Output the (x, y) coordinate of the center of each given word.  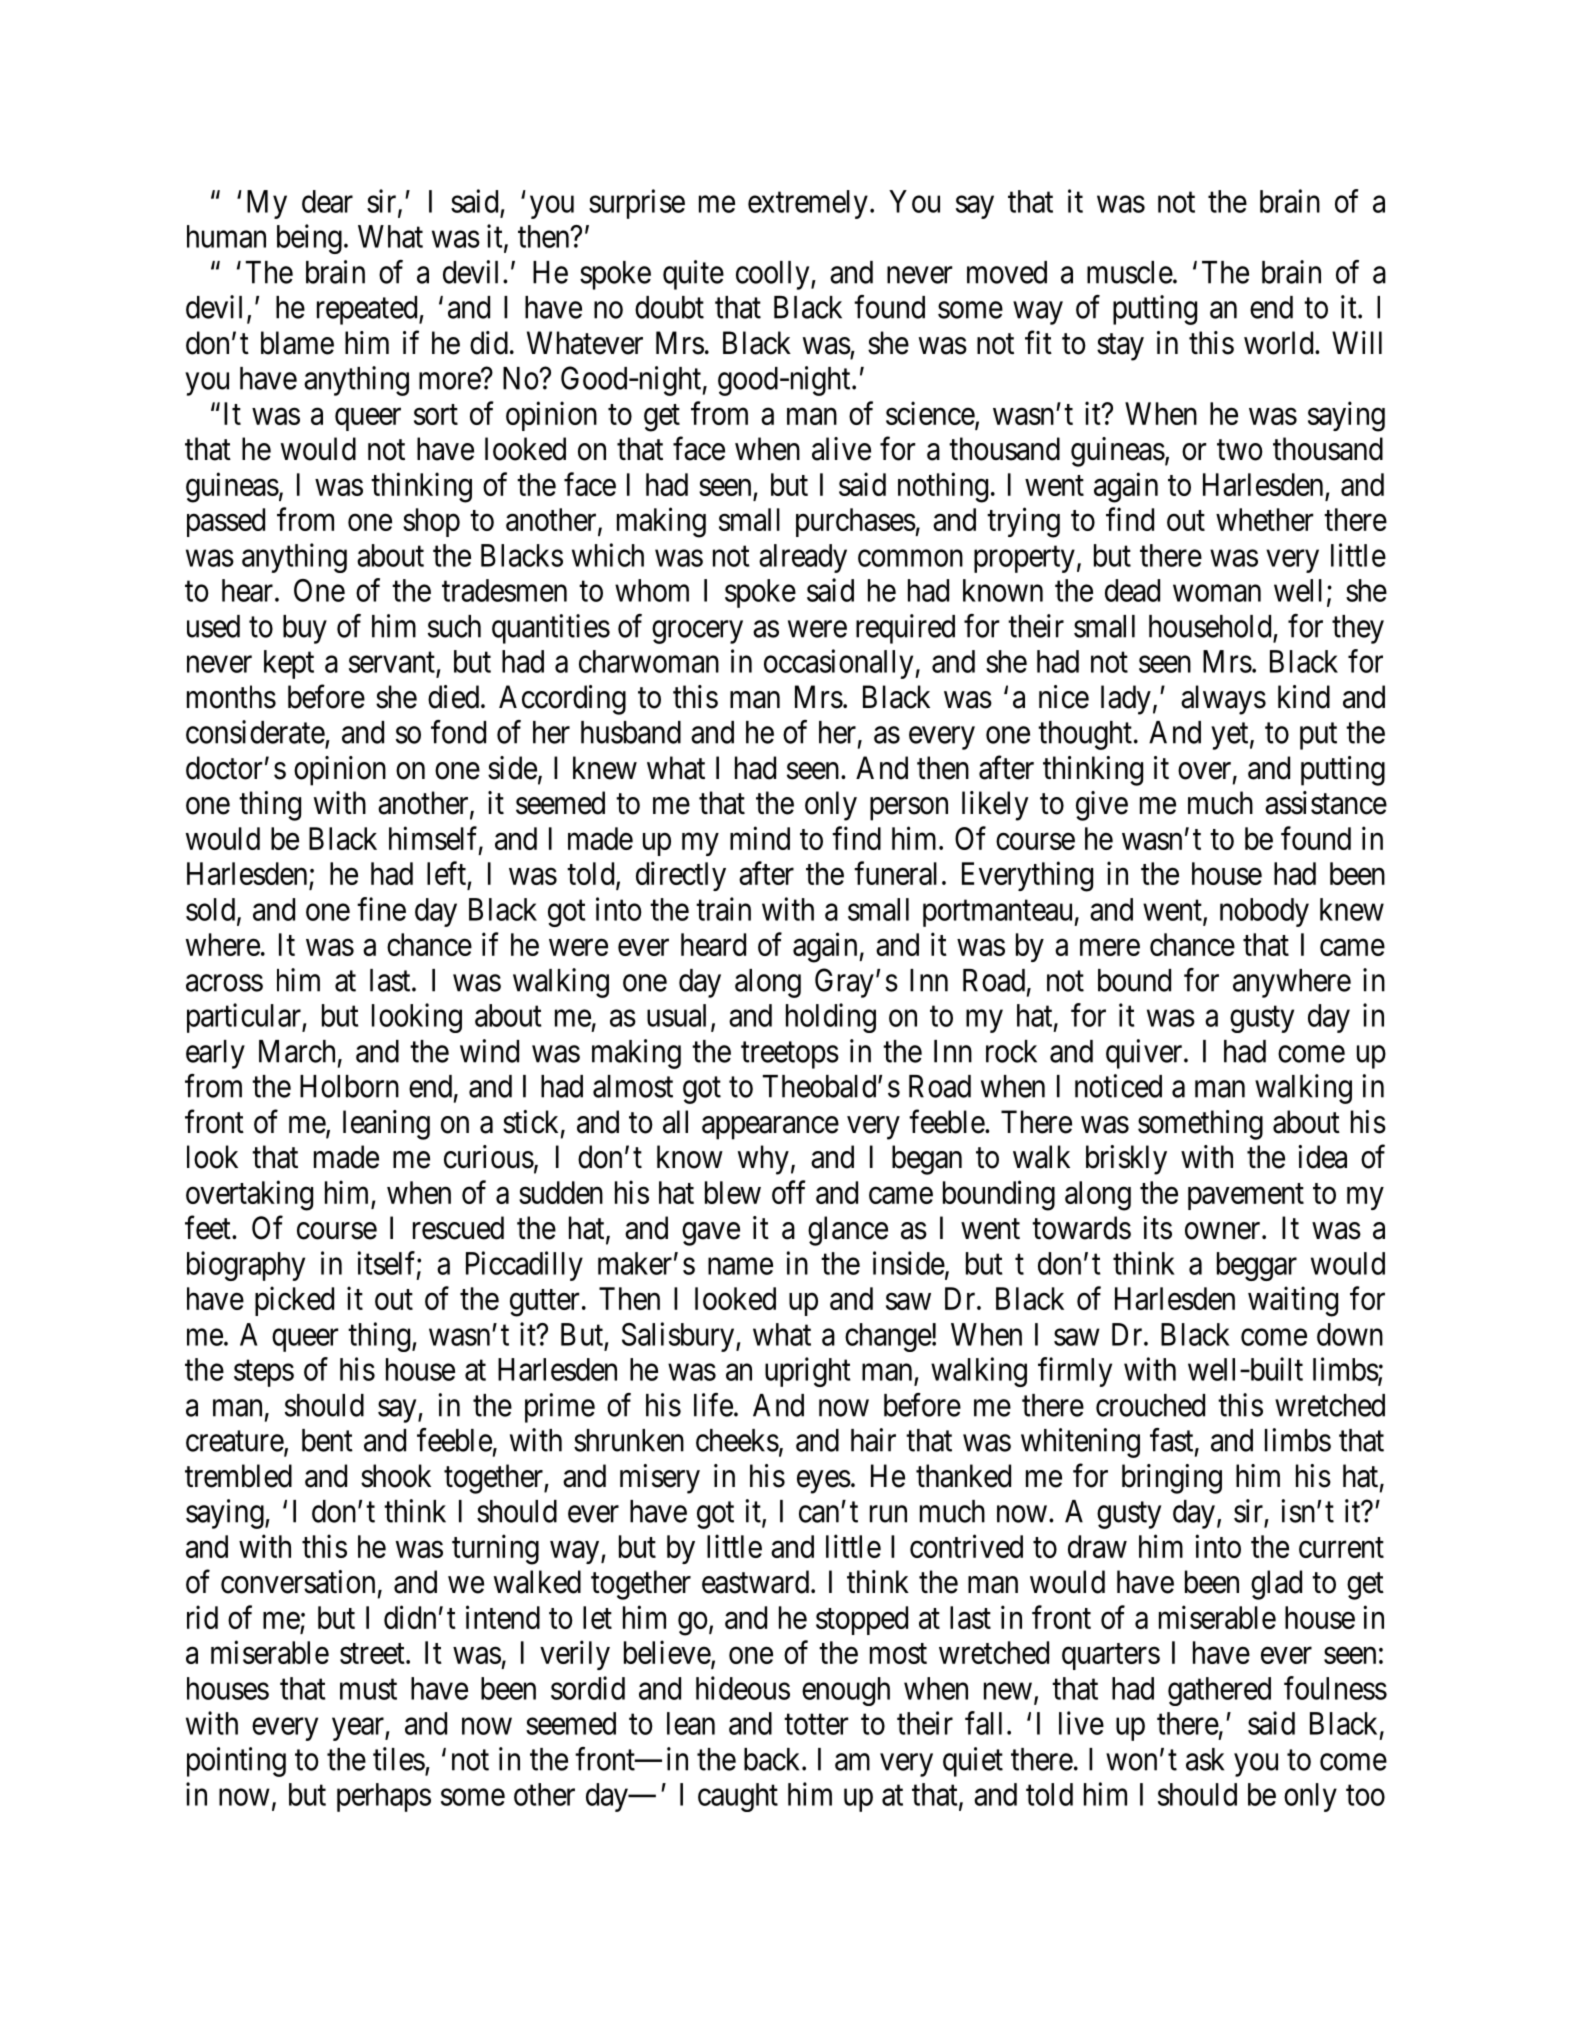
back (773, 1759)
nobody (1264, 912)
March (297, 1051)
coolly (774, 275)
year (359, 1729)
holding (831, 1018)
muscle (1130, 272)
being (309, 239)
